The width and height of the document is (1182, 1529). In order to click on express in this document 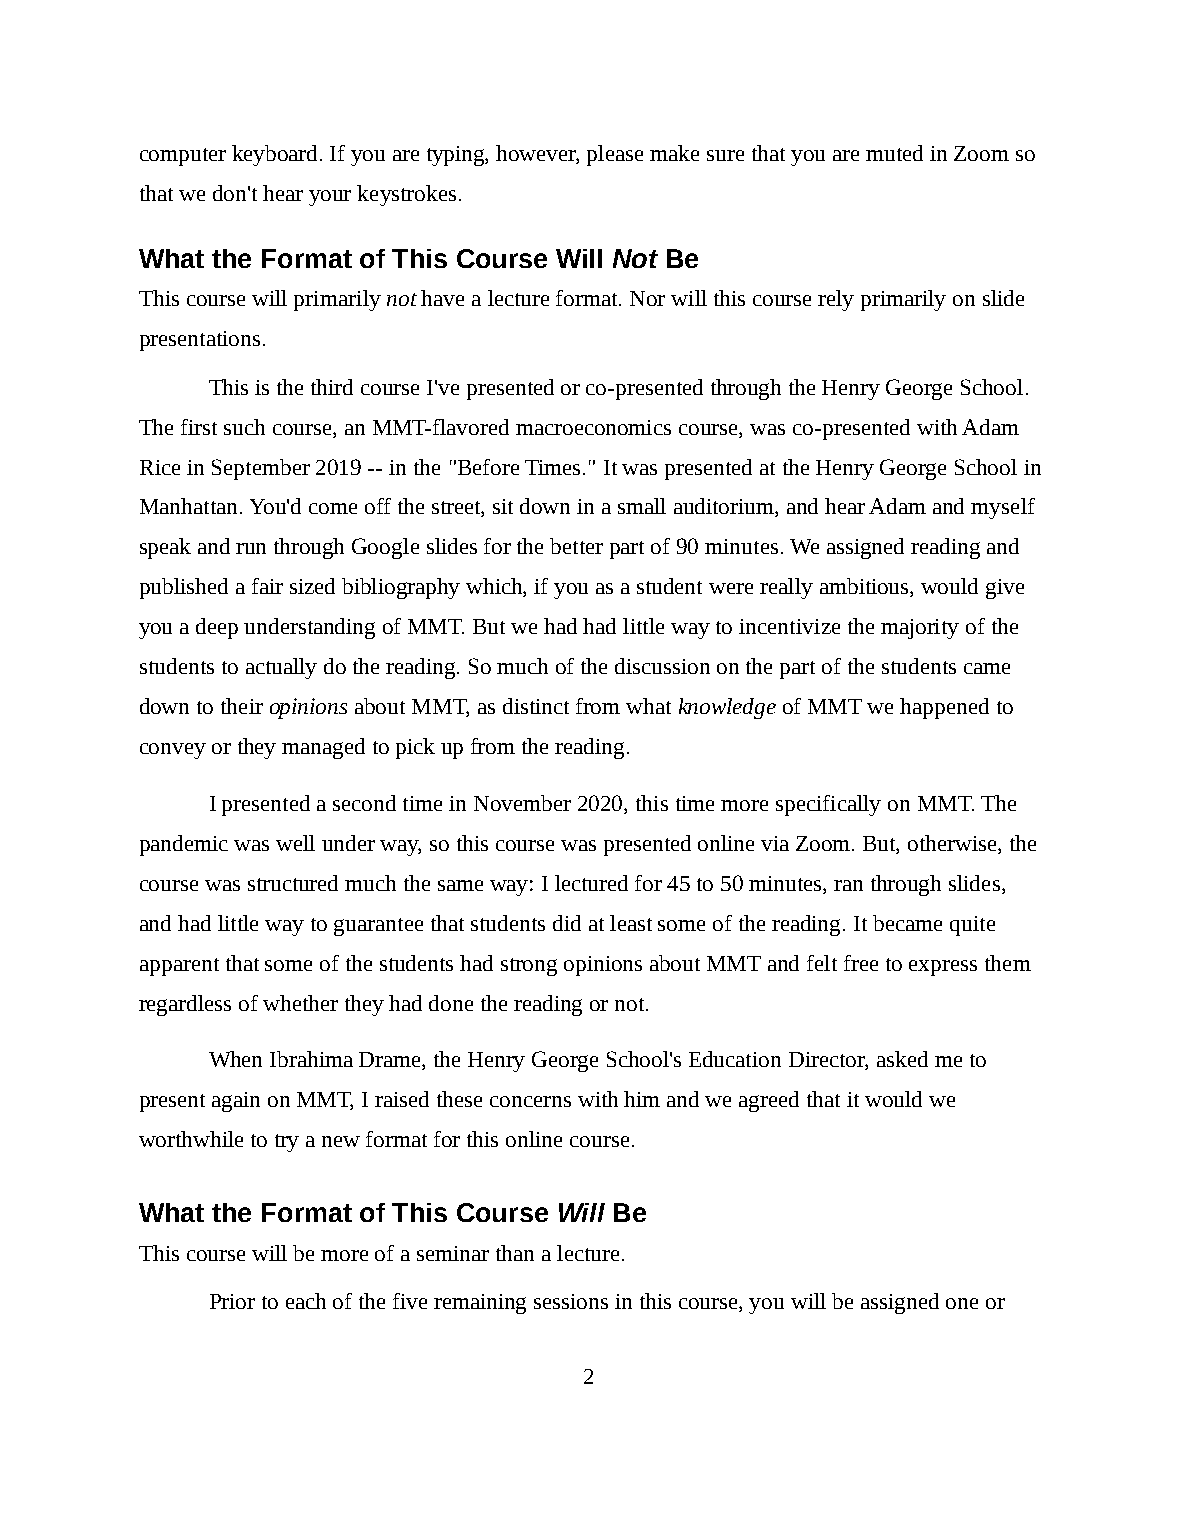, I will do `click(943, 968)`.
